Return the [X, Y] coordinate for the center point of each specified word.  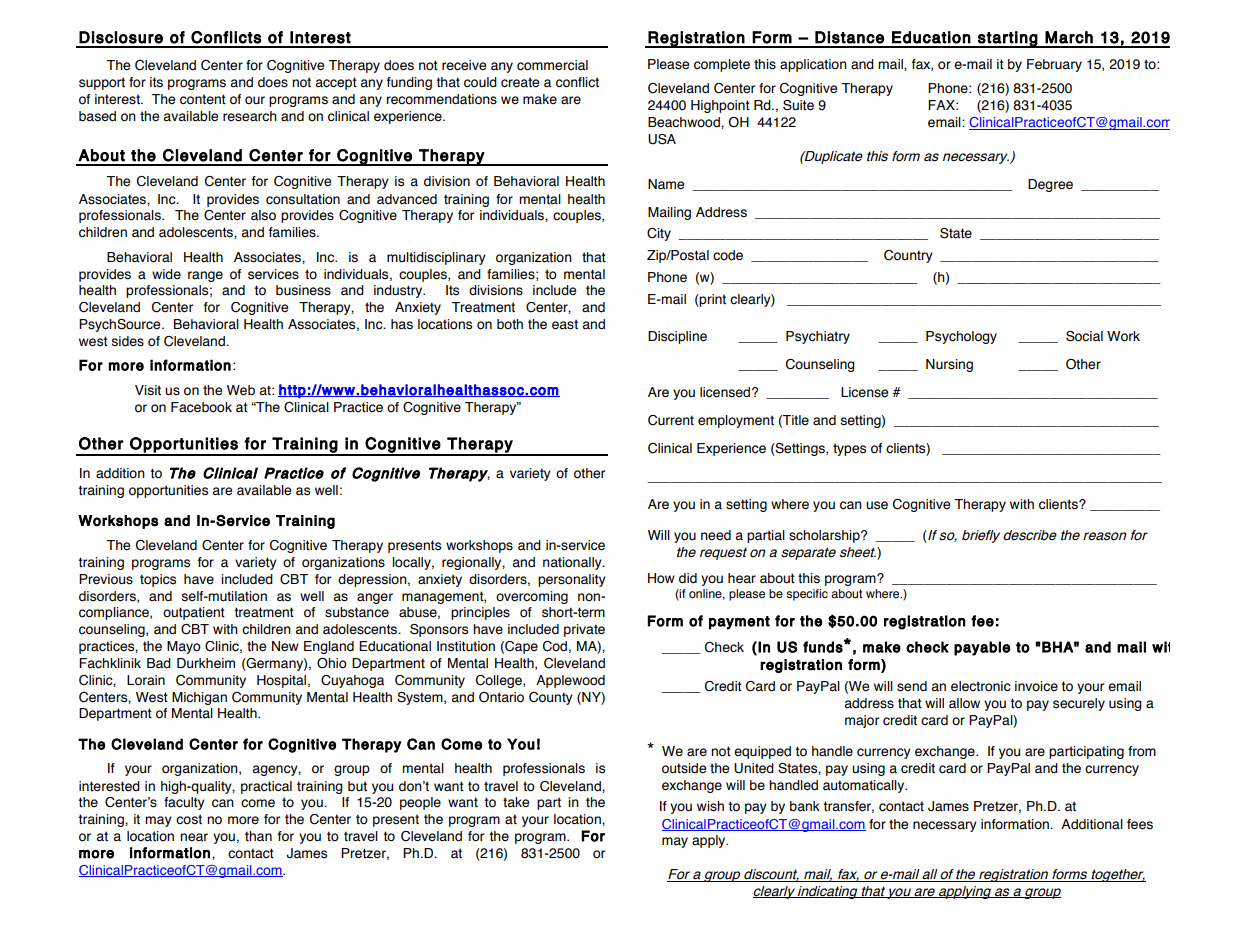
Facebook [201, 407]
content [203, 99]
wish [710, 806]
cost [189, 819]
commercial [552, 65]
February [1054, 65]
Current [671, 420]
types [849, 449]
